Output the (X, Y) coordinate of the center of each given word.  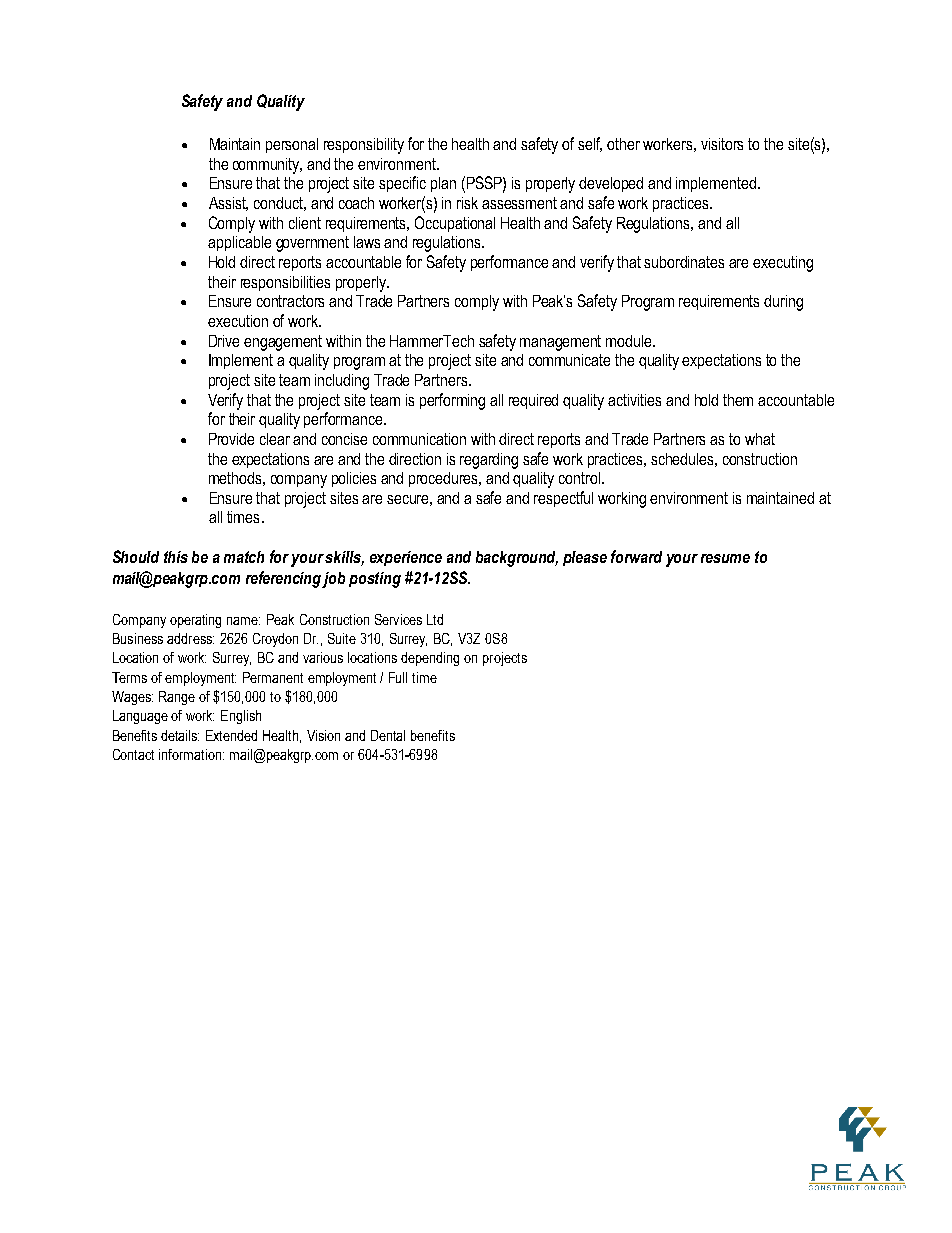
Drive (224, 341)
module (630, 341)
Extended (231, 735)
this (176, 557)
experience (406, 558)
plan (443, 184)
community (267, 166)
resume (725, 558)
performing (452, 401)
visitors (722, 144)
